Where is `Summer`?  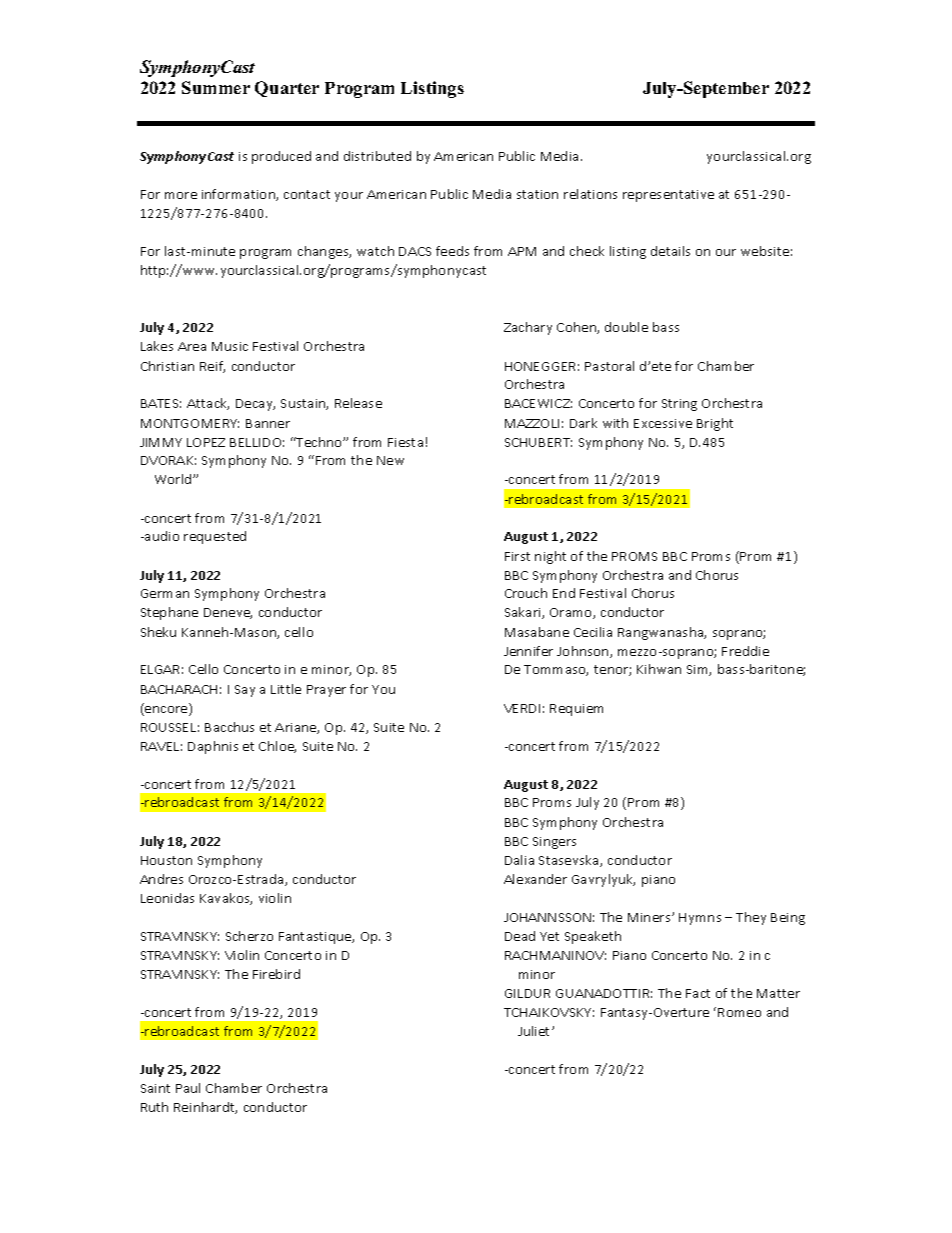
Summer is located at coordinates (216, 87).
